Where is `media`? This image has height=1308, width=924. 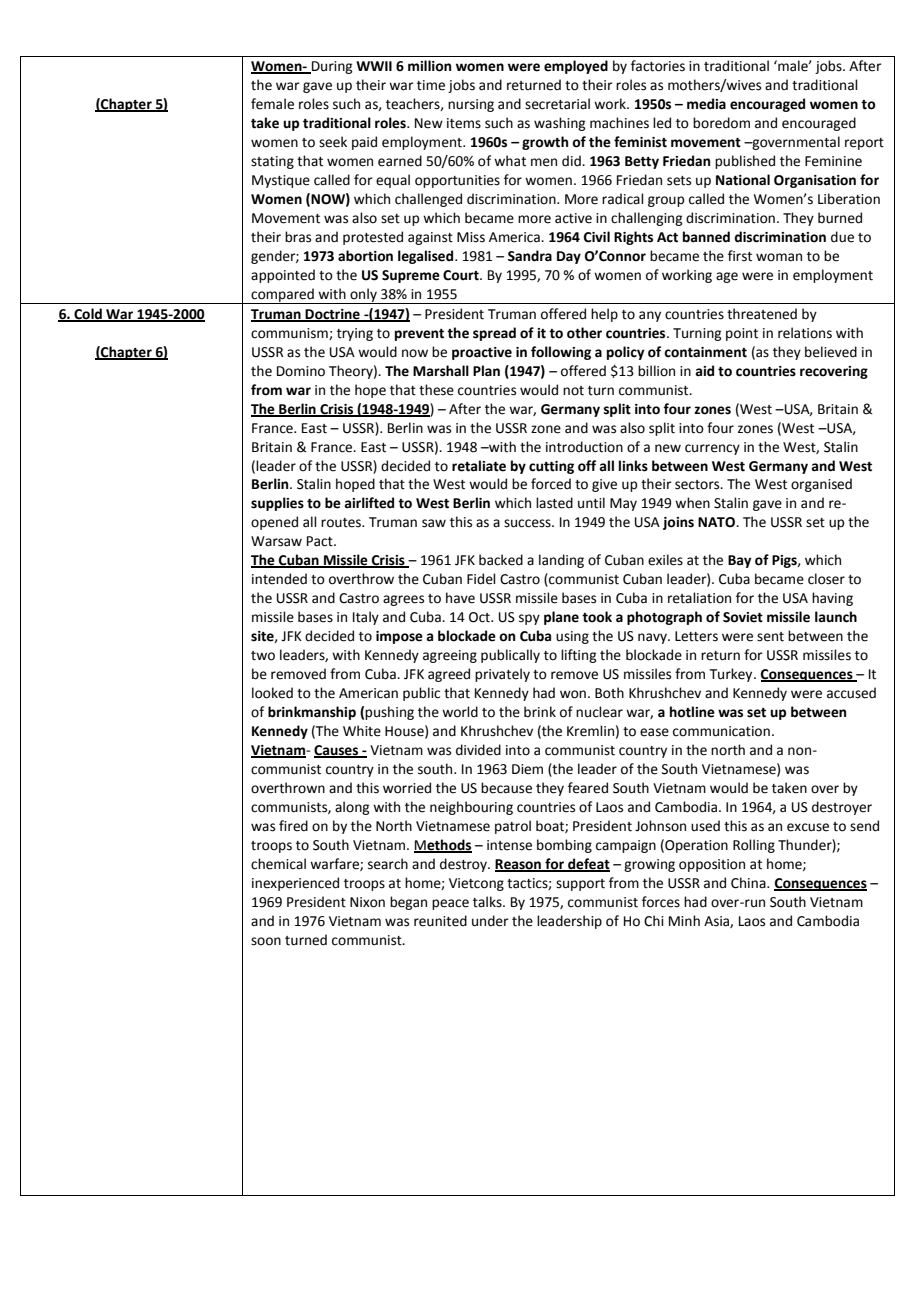
media is located at coordinates (706, 104).
